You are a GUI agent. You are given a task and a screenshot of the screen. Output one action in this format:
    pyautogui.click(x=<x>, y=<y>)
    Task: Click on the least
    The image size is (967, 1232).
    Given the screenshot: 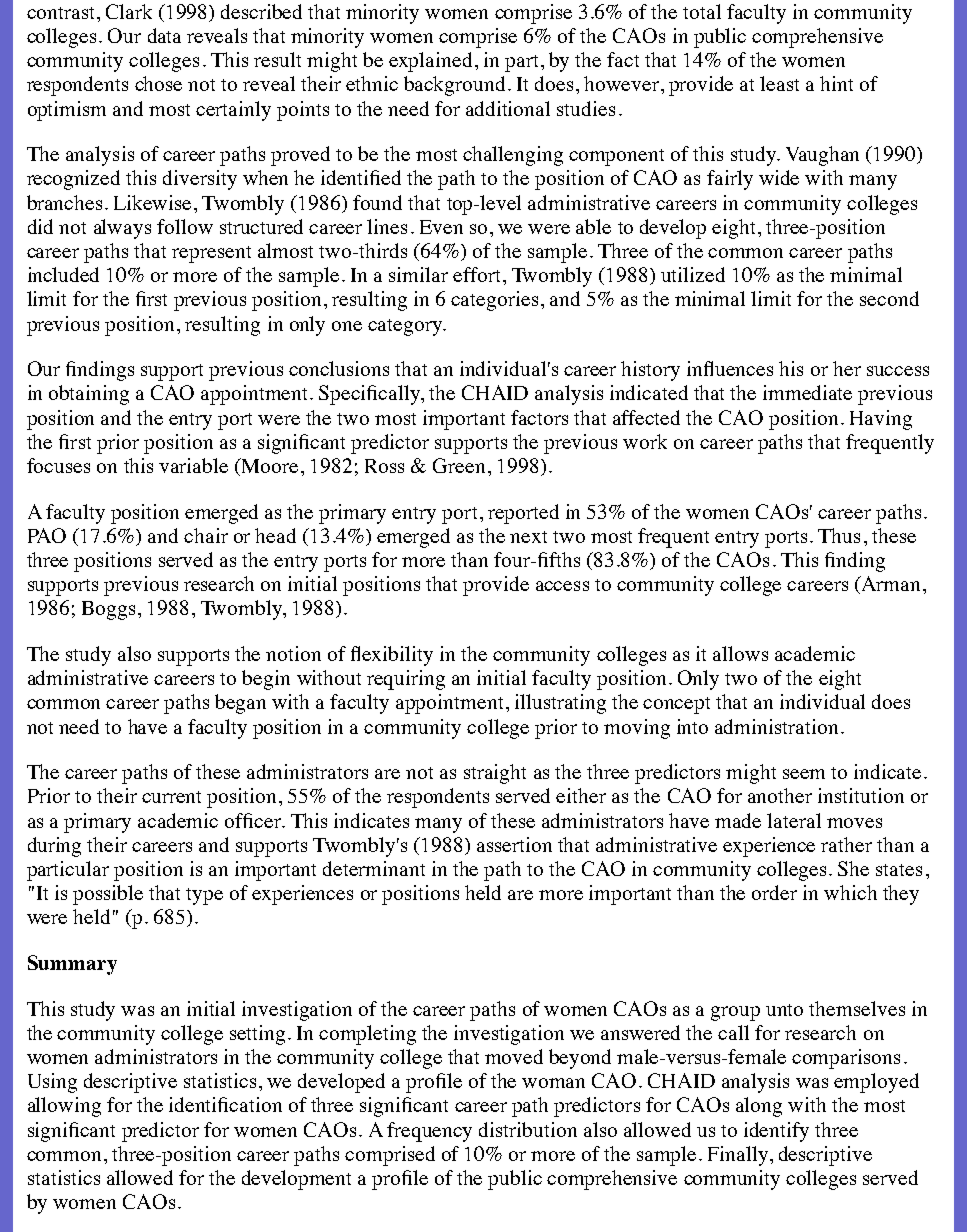 What is the action you would take?
    pyautogui.click(x=779, y=83)
